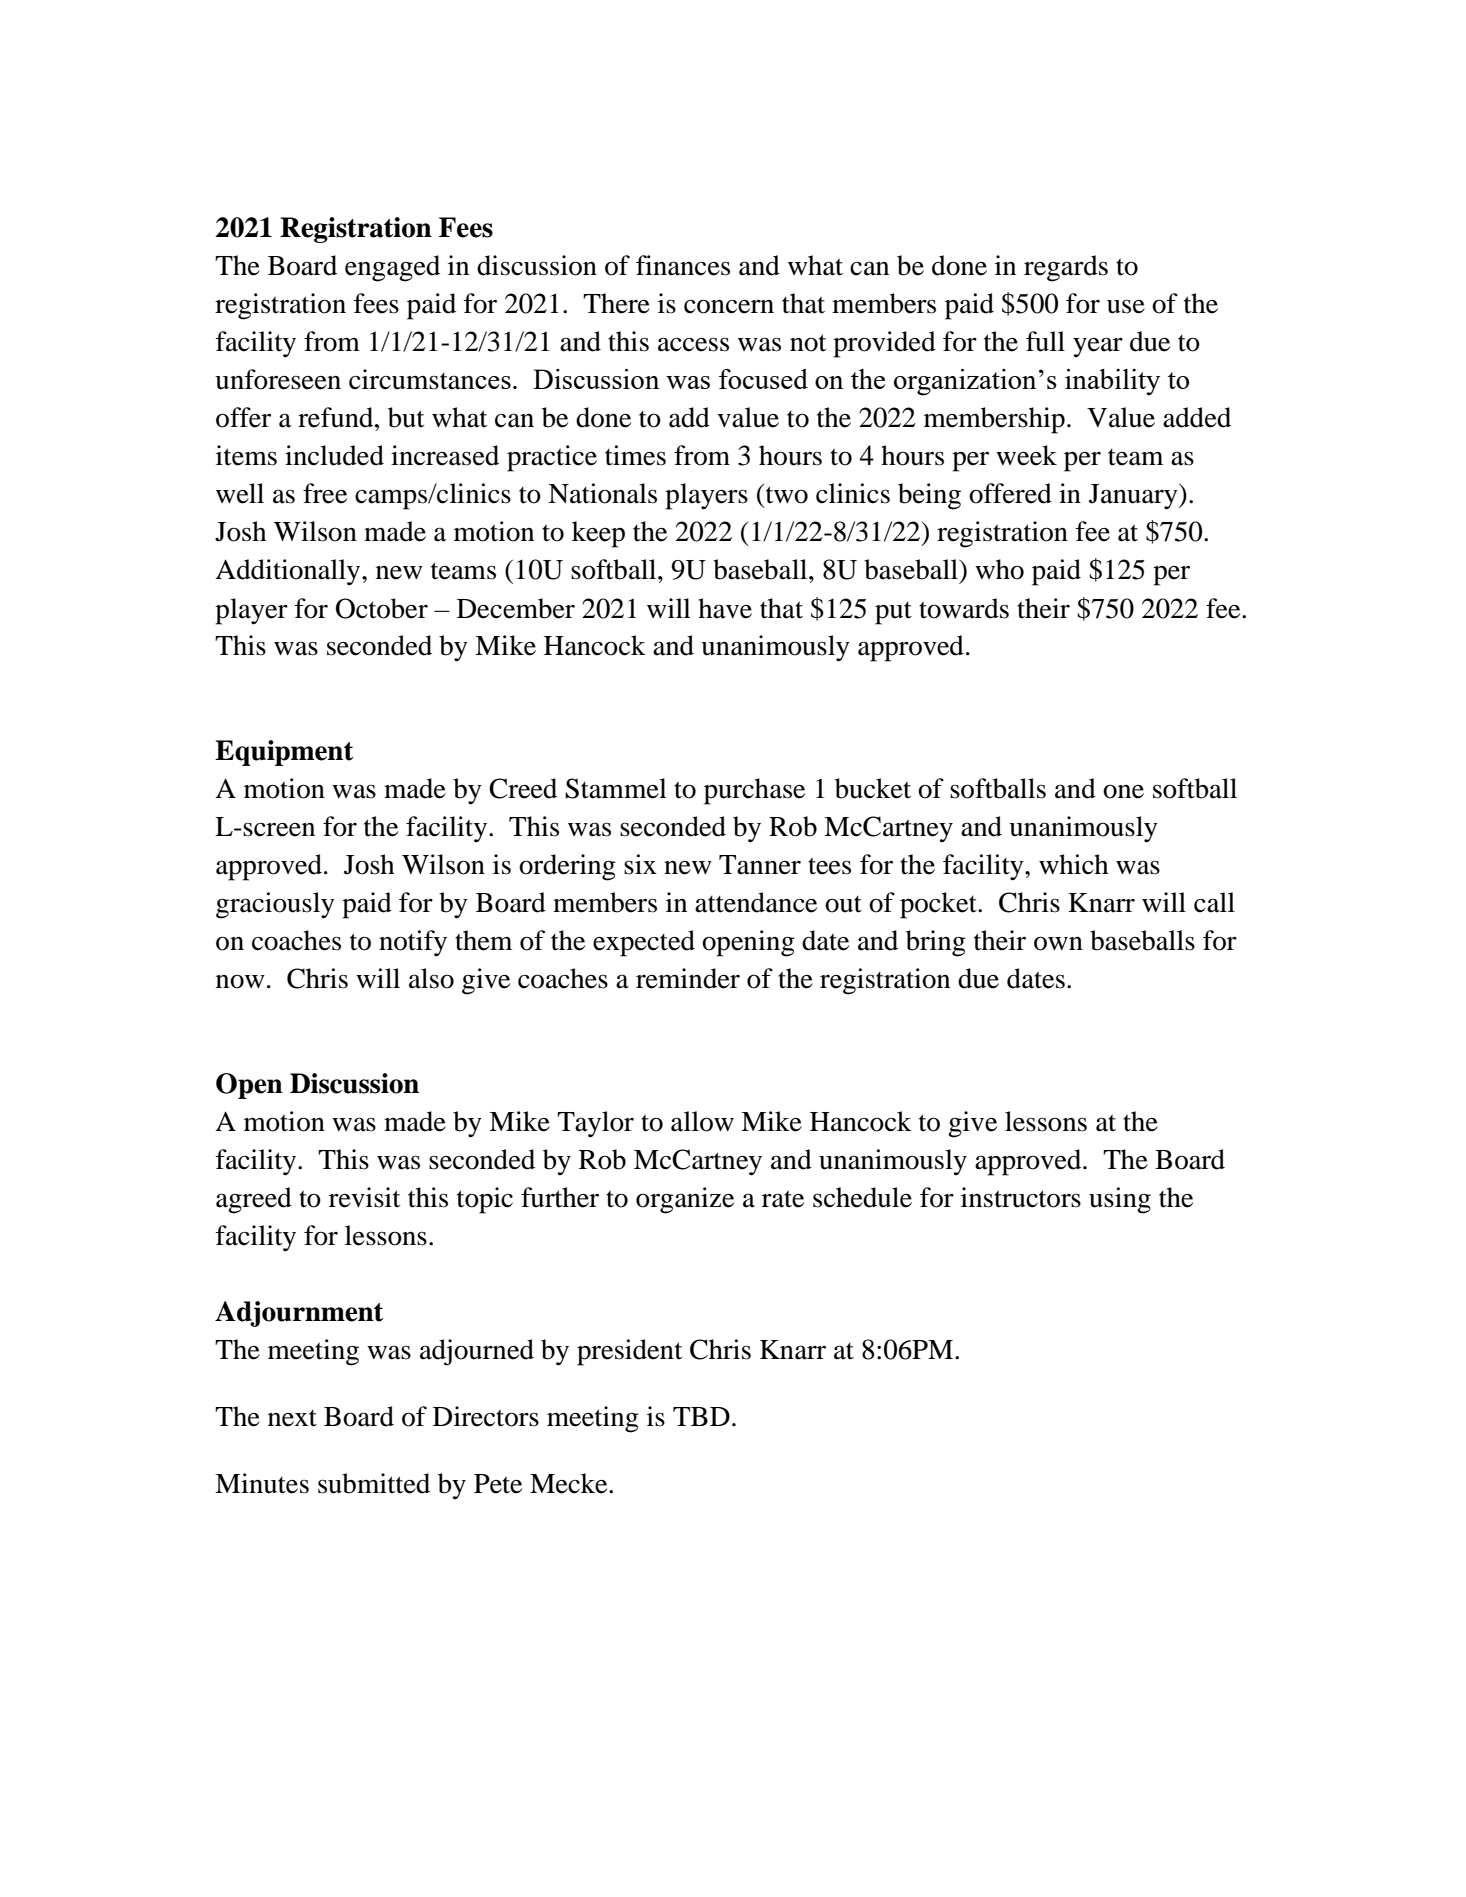 Image resolution: width=1466 pixels, height=1897 pixels. Describe the element at coordinates (1120, 1200) in the screenshot. I see `using` at that location.
